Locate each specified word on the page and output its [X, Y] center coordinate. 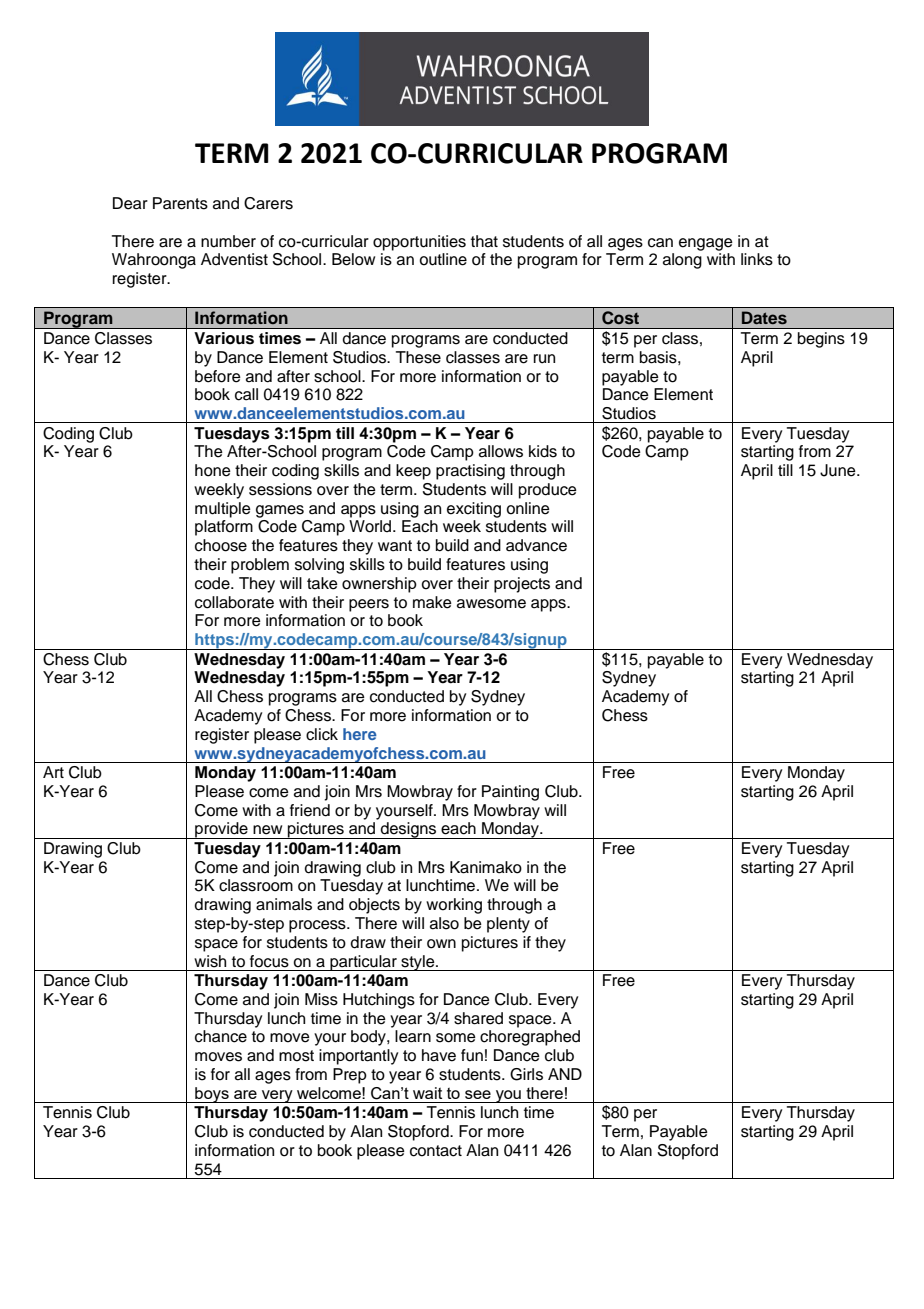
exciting [474, 510]
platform [224, 528]
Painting [510, 793]
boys [212, 1095]
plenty [508, 925]
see [478, 1094]
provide [221, 830]
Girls [526, 1074]
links [757, 259]
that [484, 241]
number [228, 241]
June [839, 470]
